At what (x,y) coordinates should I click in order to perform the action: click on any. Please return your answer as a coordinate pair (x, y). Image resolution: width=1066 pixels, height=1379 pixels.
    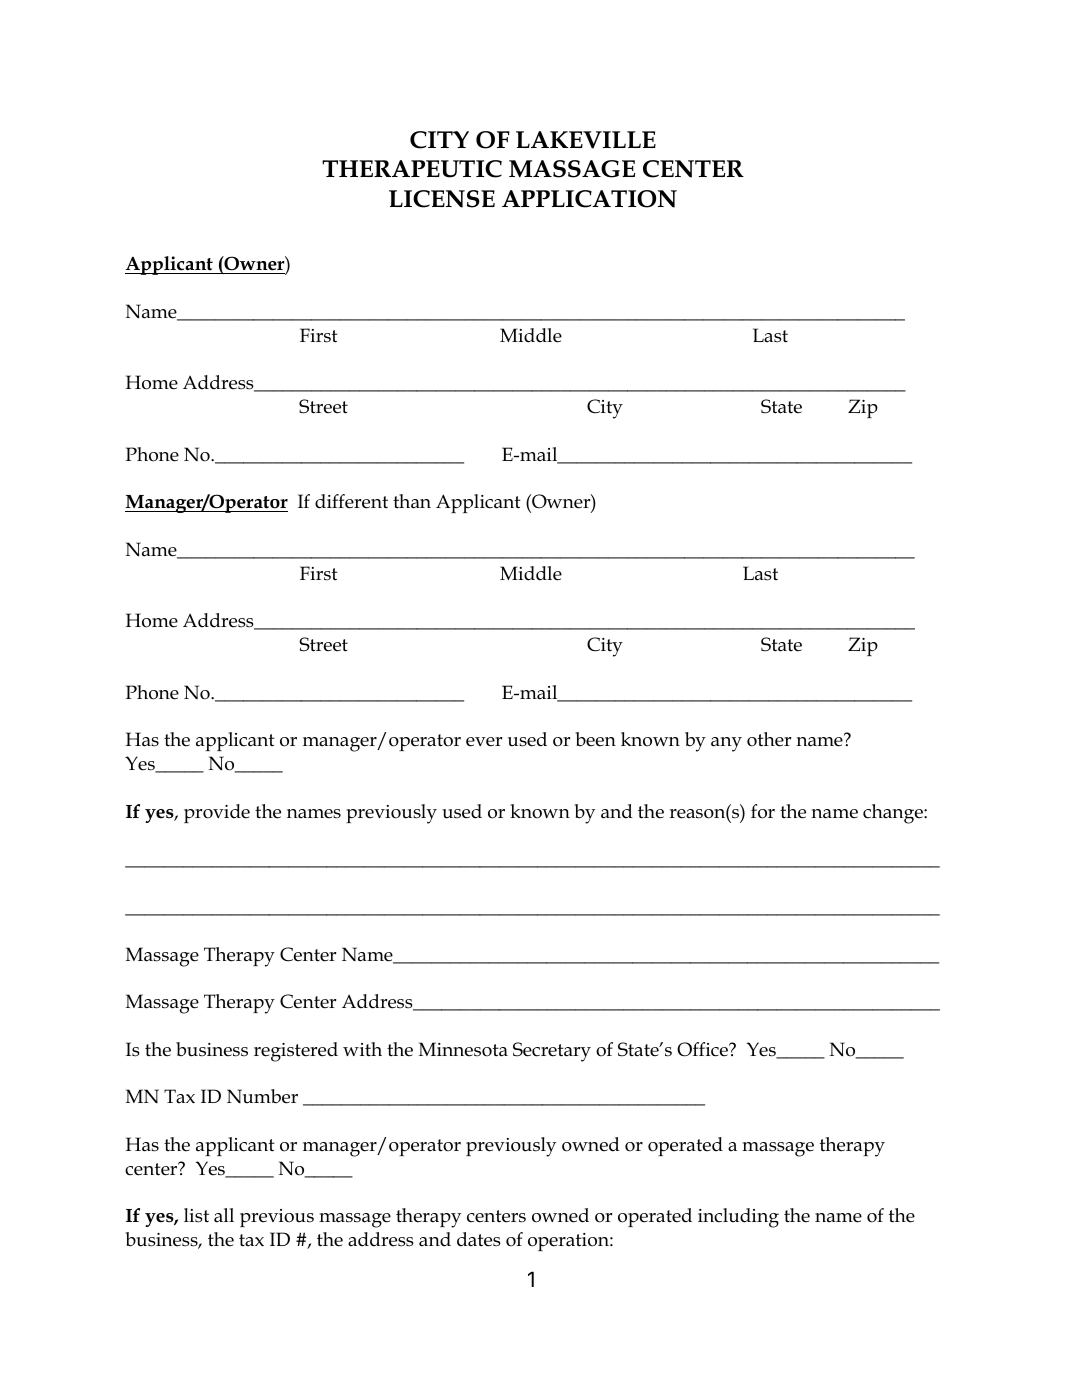
    Looking at the image, I should click on (726, 744).
